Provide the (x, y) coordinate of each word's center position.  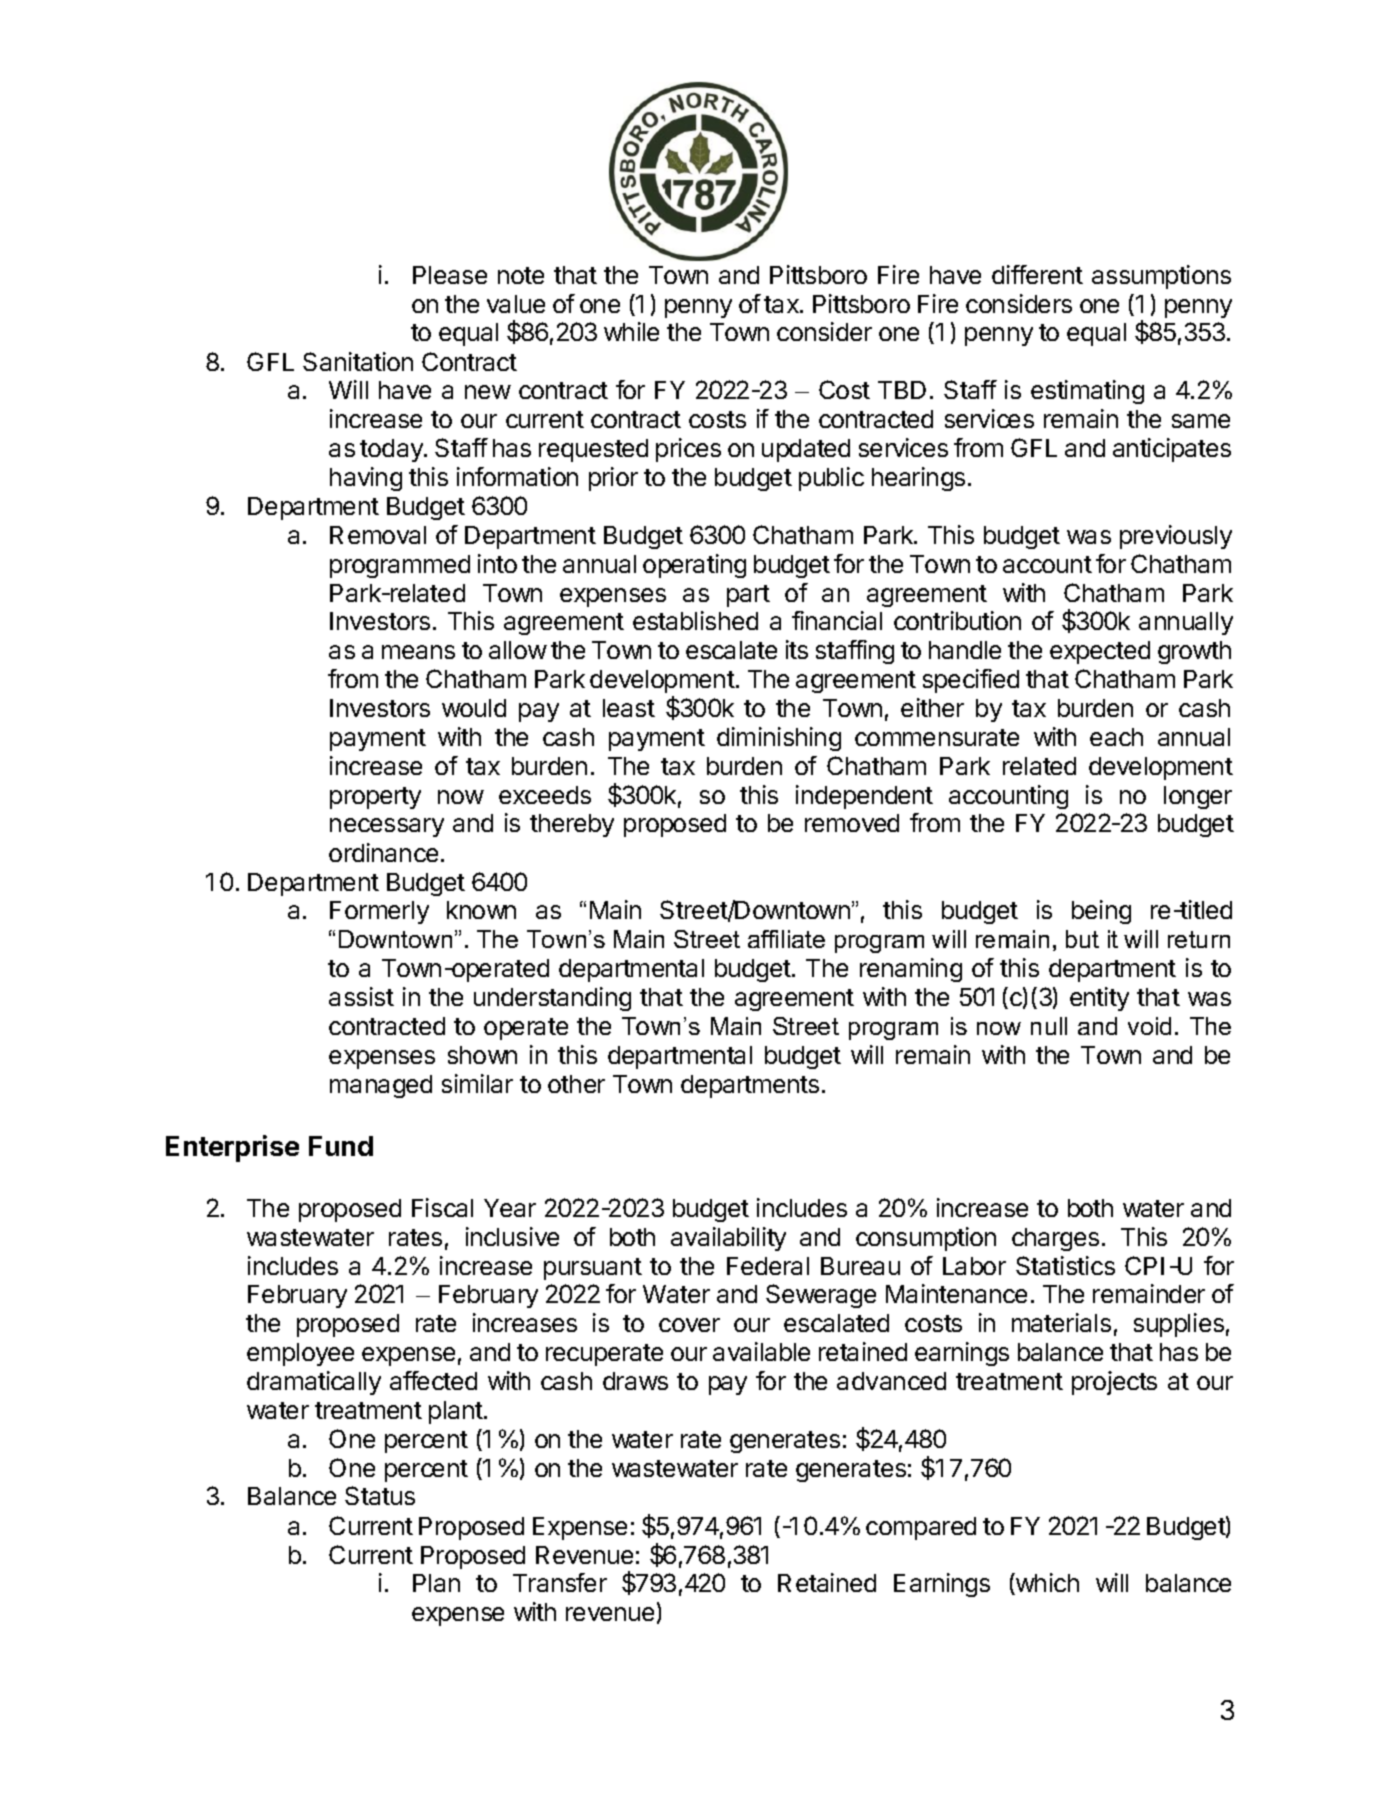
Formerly (379, 912)
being (1101, 912)
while (631, 331)
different (1037, 274)
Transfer (560, 1582)
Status (380, 1495)
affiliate (786, 939)
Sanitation (358, 361)
